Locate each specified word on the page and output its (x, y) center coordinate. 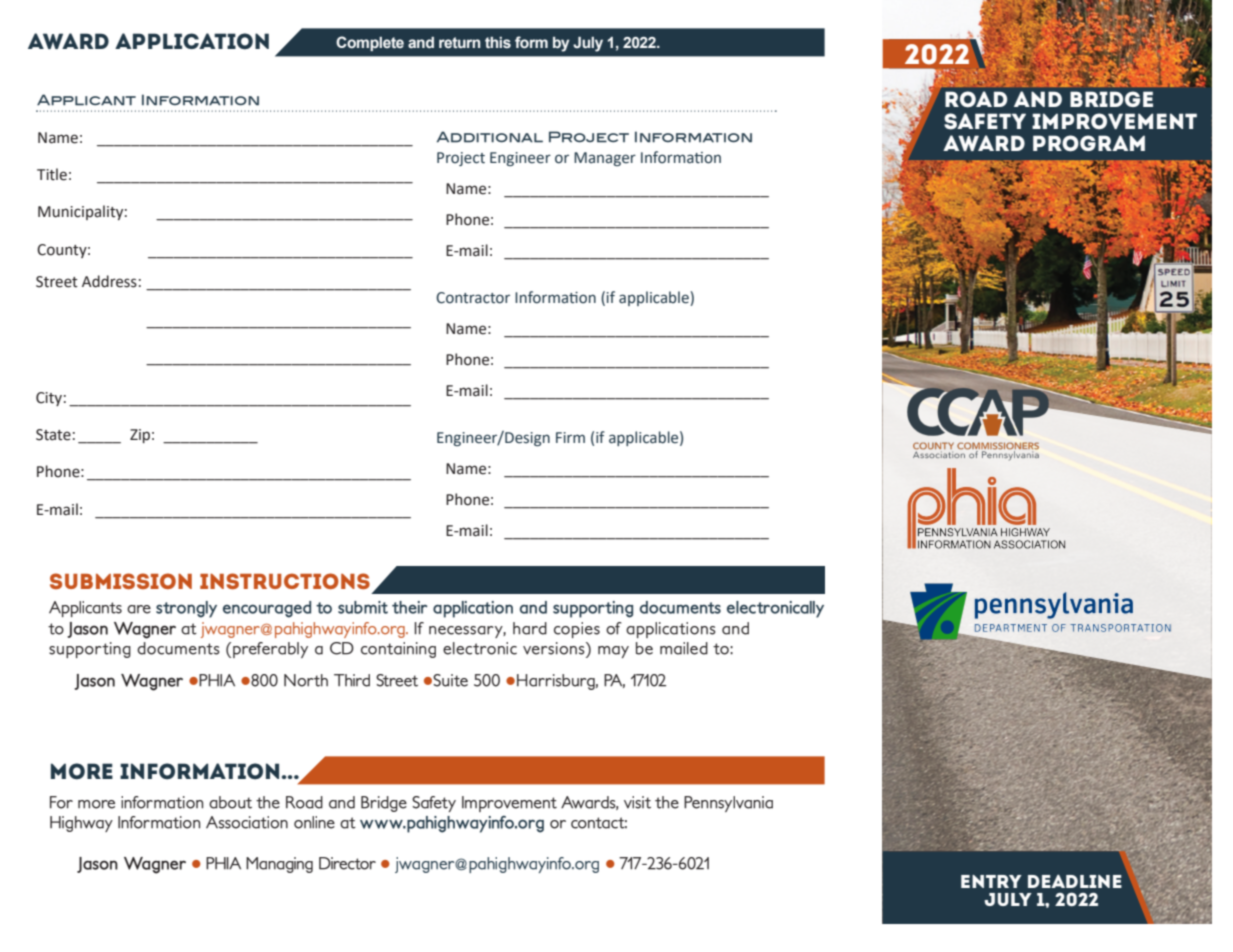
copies (577, 630)
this (498, 43)
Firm (570, 437)
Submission (121, 581)
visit (637, 802)
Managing (279, 865)
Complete (370, 43)
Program (1089, 143)
